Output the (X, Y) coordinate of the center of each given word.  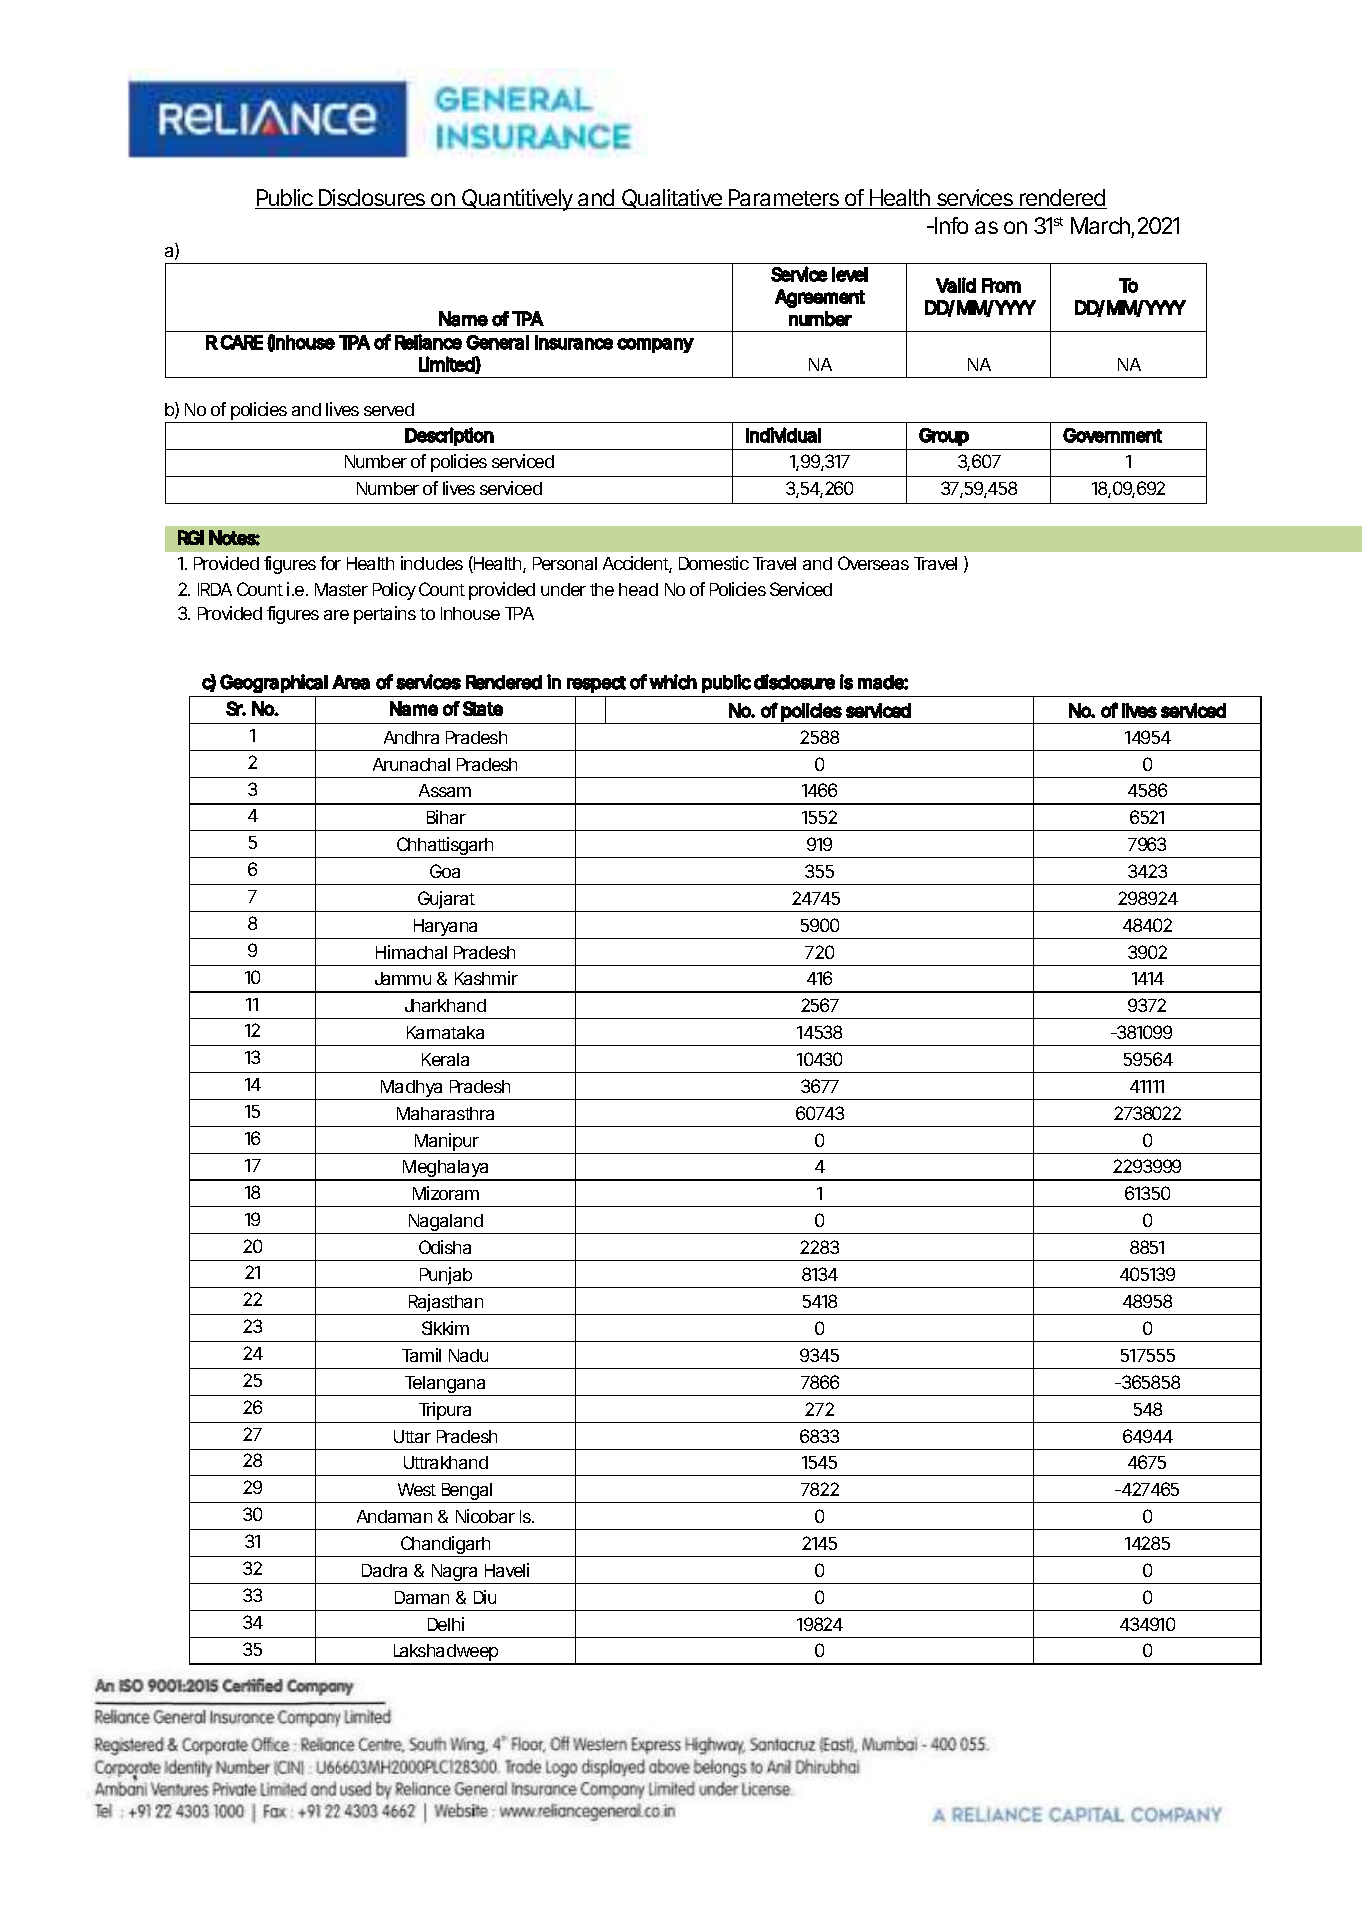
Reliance (428, 342)
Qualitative (672, 199)
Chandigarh (446, 1546)
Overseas (873, 563)
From (1001, 285)
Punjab (446, 1277)
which (673, 682)
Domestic (714, 563)
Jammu (403, 978)
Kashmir (486, 978)
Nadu (468, 1355)
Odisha (445, 1247)
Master (341, 589)
